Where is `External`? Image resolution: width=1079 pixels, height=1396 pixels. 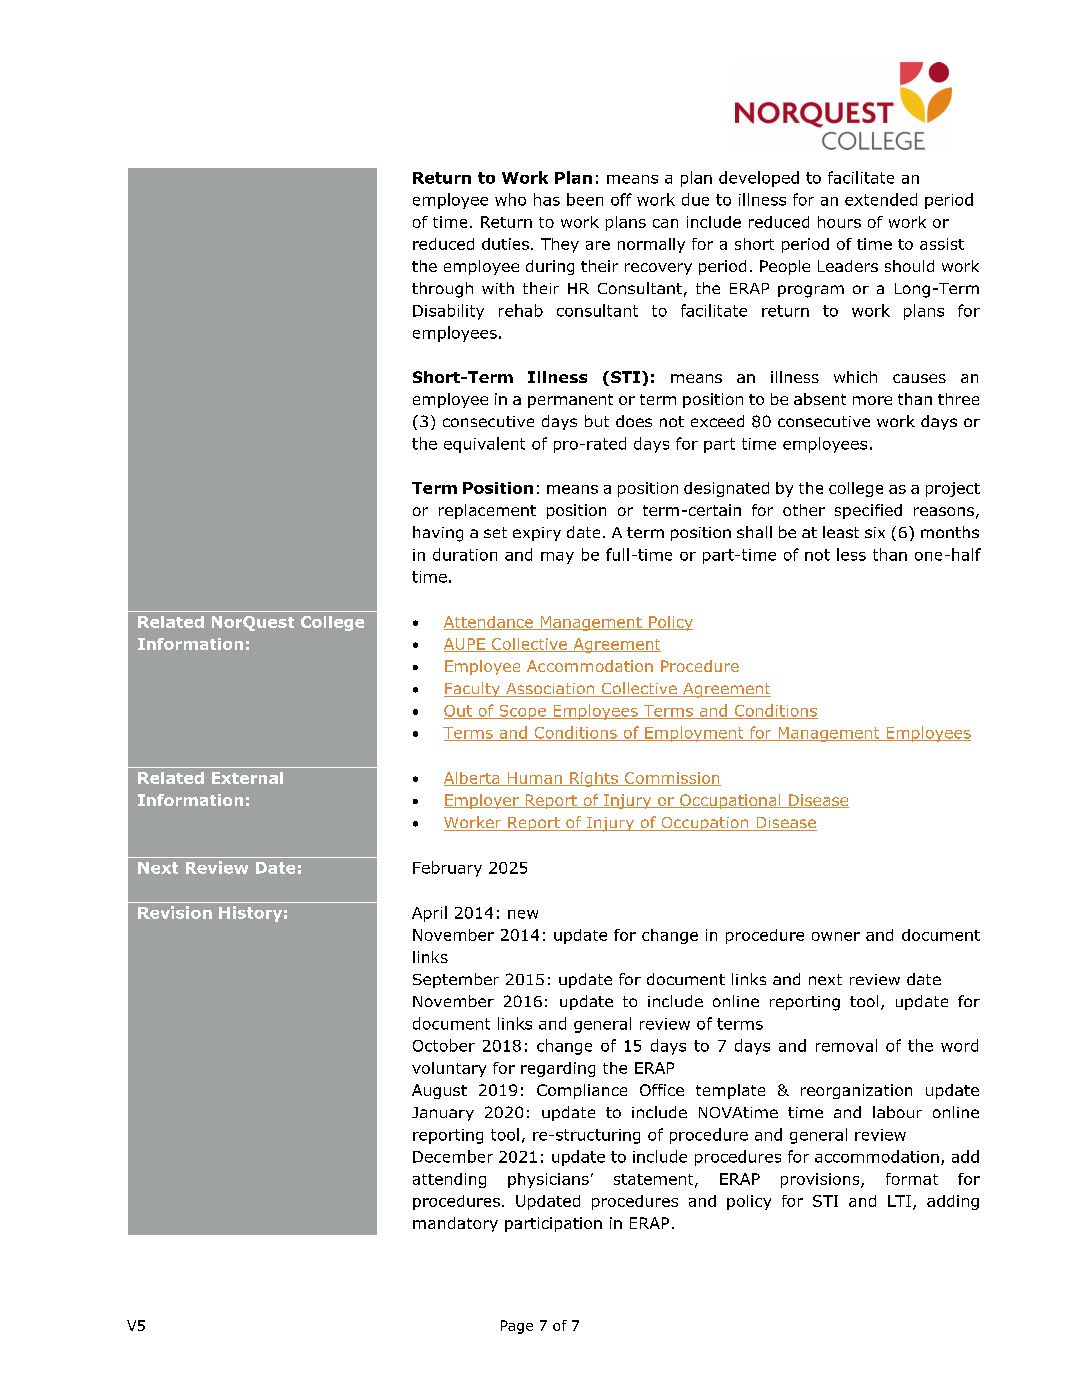 External is located at coordinates (247, 778).
